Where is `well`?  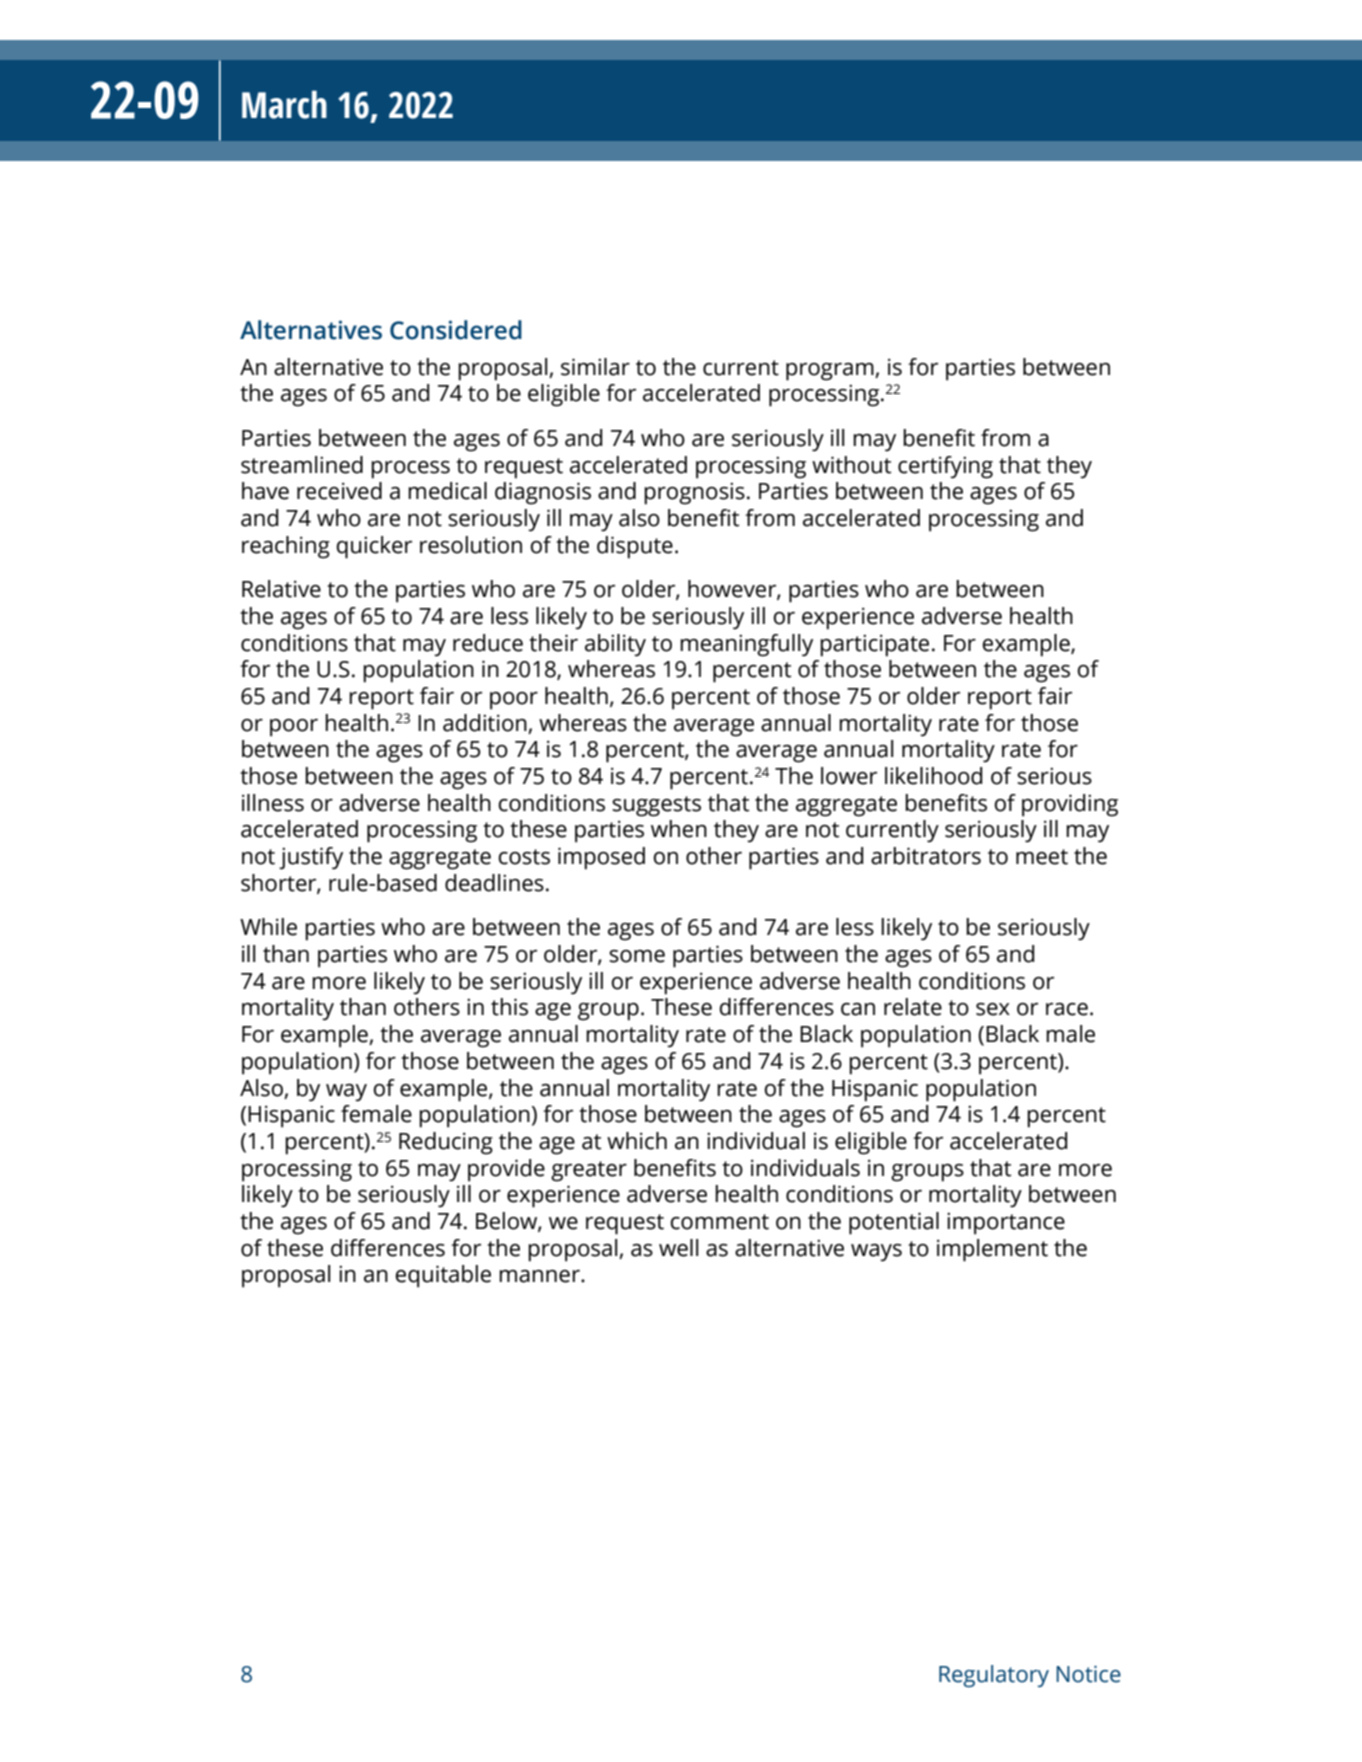
well is located at coordinates (678, 1248).
